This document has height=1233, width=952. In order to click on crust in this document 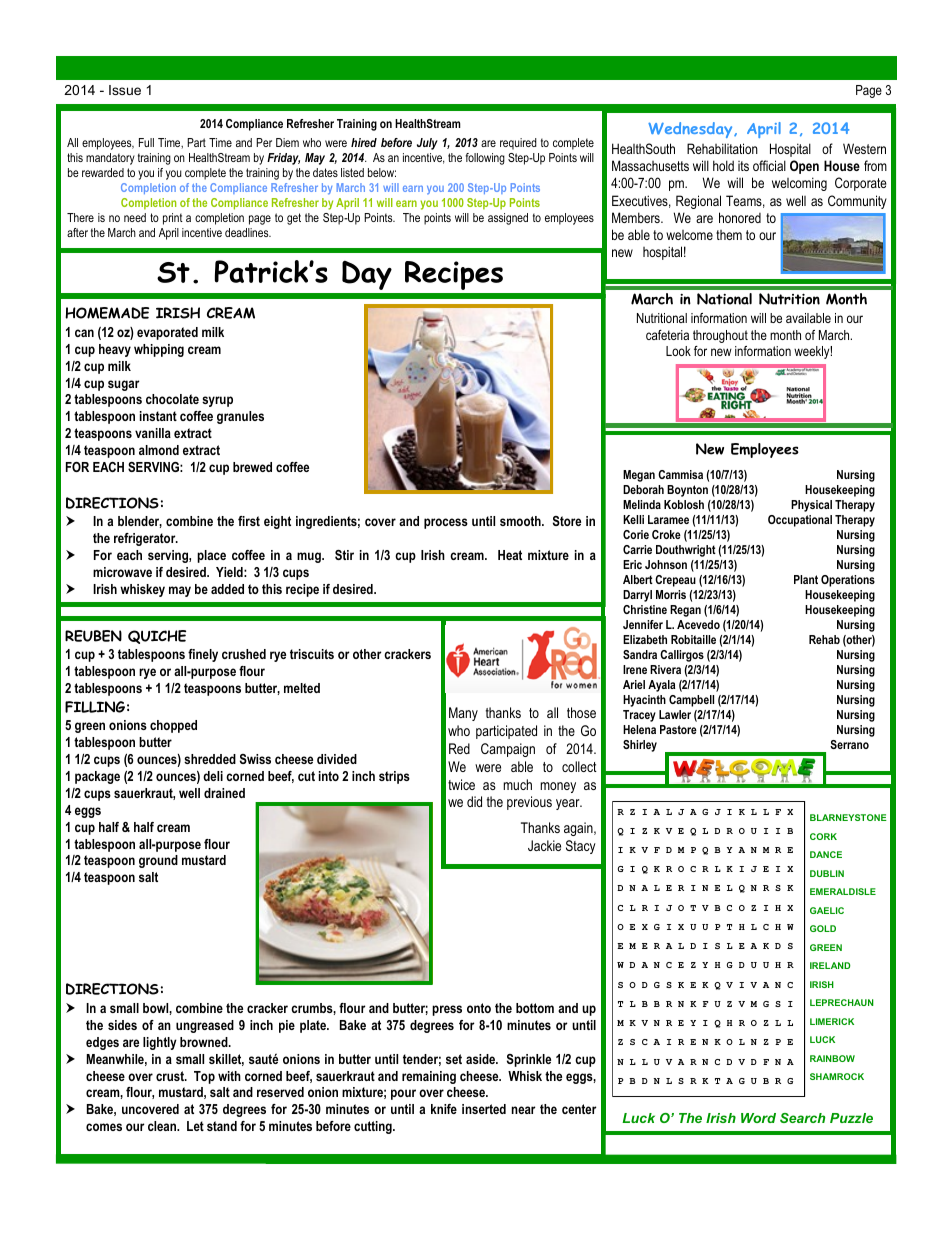, I will do `click(171, 1076)`.
